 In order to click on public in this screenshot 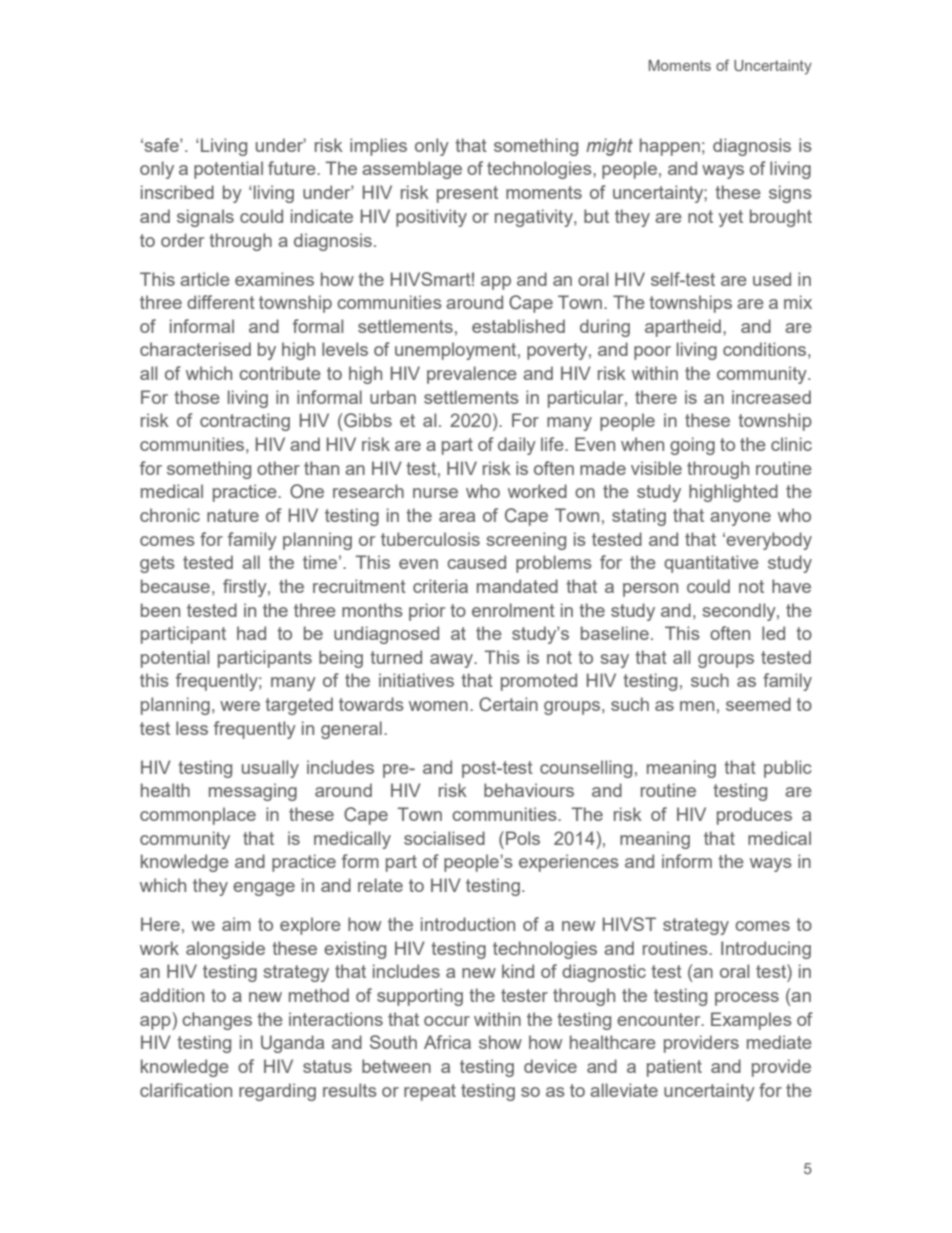, I will do `click(788, 769)`.
